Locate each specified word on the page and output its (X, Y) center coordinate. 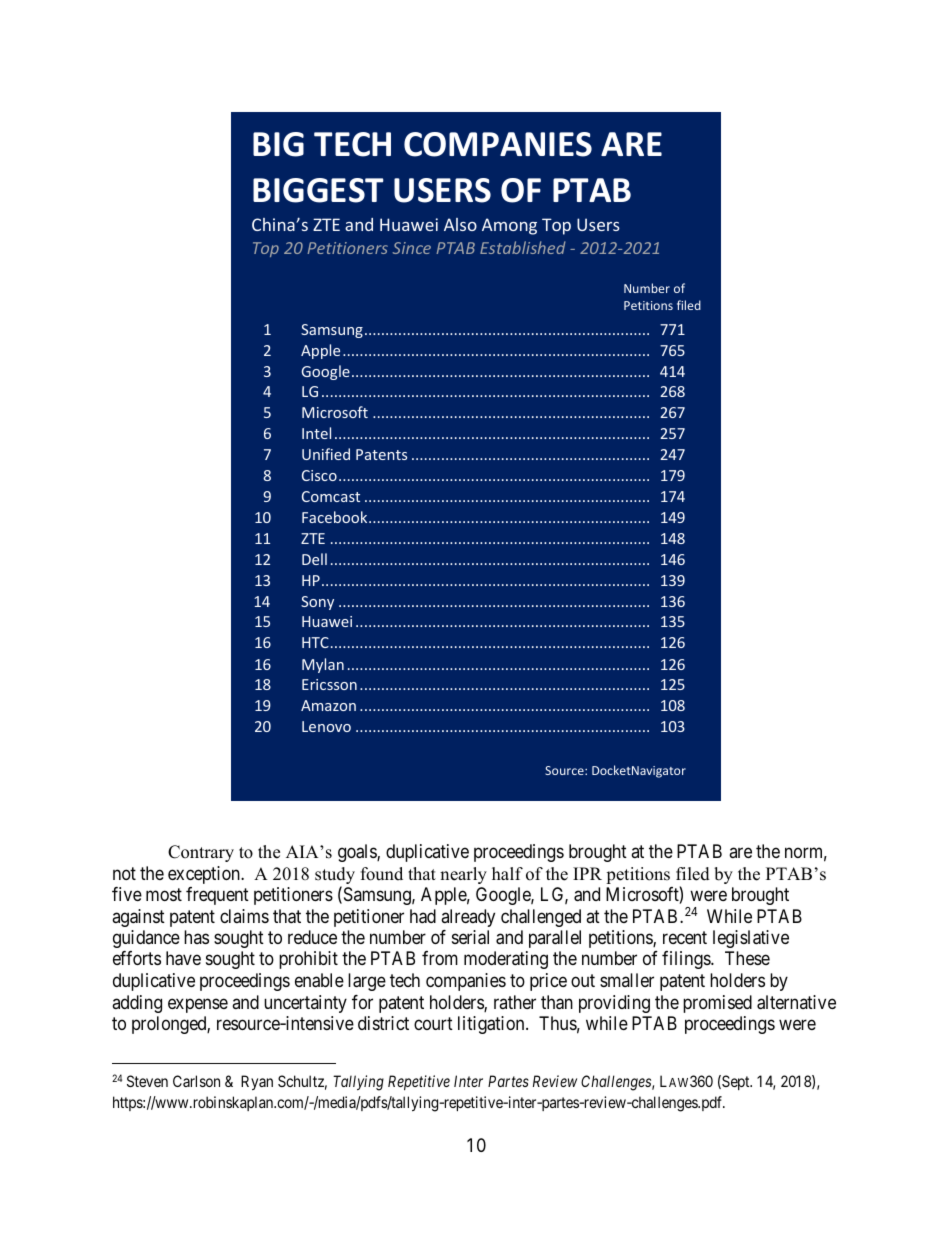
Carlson (196, 1081)
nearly (463, 875)
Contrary (201, 853)
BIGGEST (318, 190)
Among (509, 226)
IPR (587, 873)
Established (523, 247)
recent (685, 937)
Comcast (331, 496)
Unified (326, 454)
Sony (317, 603)
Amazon (328, 705)
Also (460, 224)
